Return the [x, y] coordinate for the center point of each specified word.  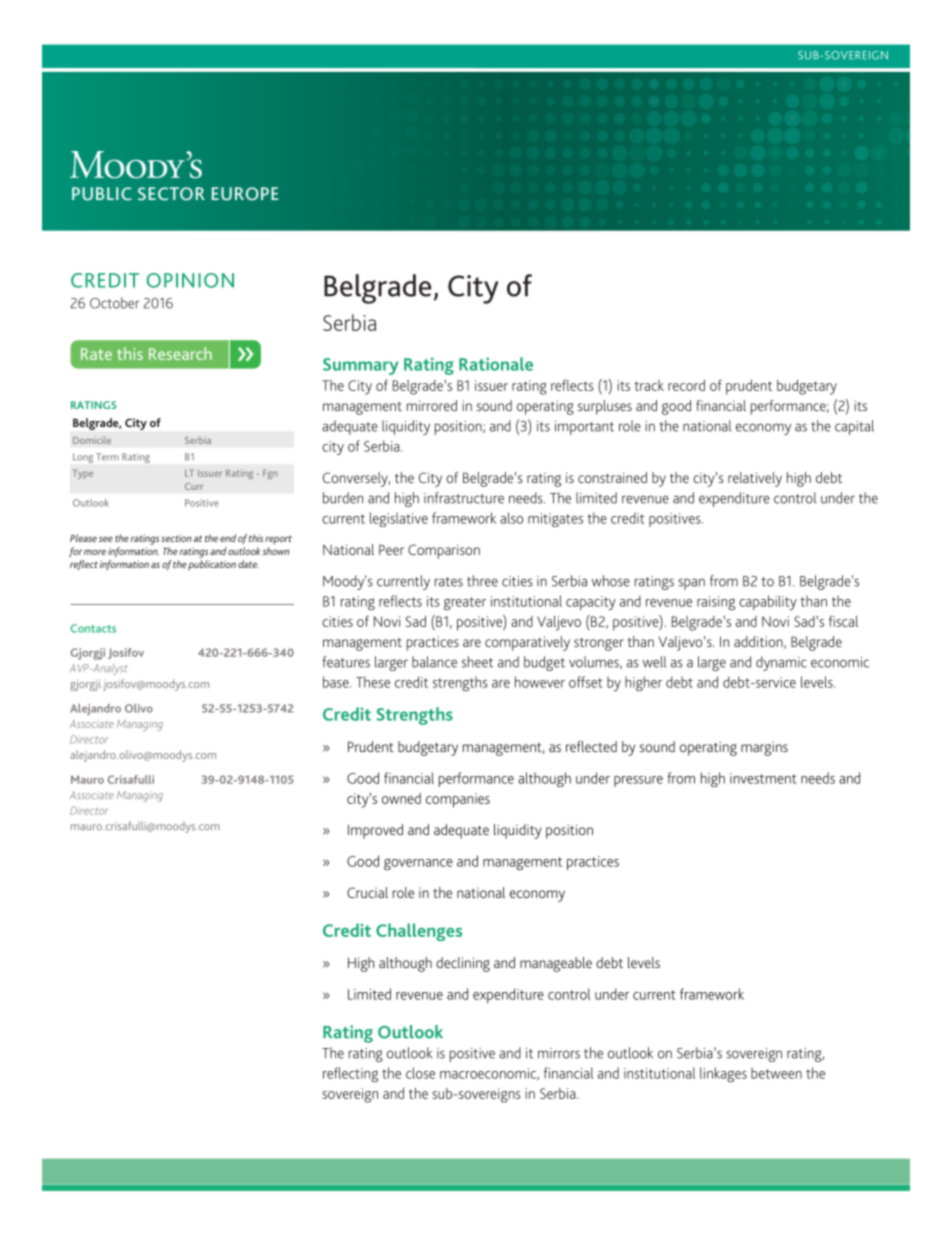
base [337, 682]
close [420, 1073]
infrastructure [464, 498]
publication [212, 565]
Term [107, 457]
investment [763, 778]
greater [465, 603]
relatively [755, 479]
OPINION [190, 280]
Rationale [496, 364]
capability [768, 602]
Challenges [419, 932]
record [686, 385]
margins [764, 748]
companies [458, 800]
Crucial [367, 892]
